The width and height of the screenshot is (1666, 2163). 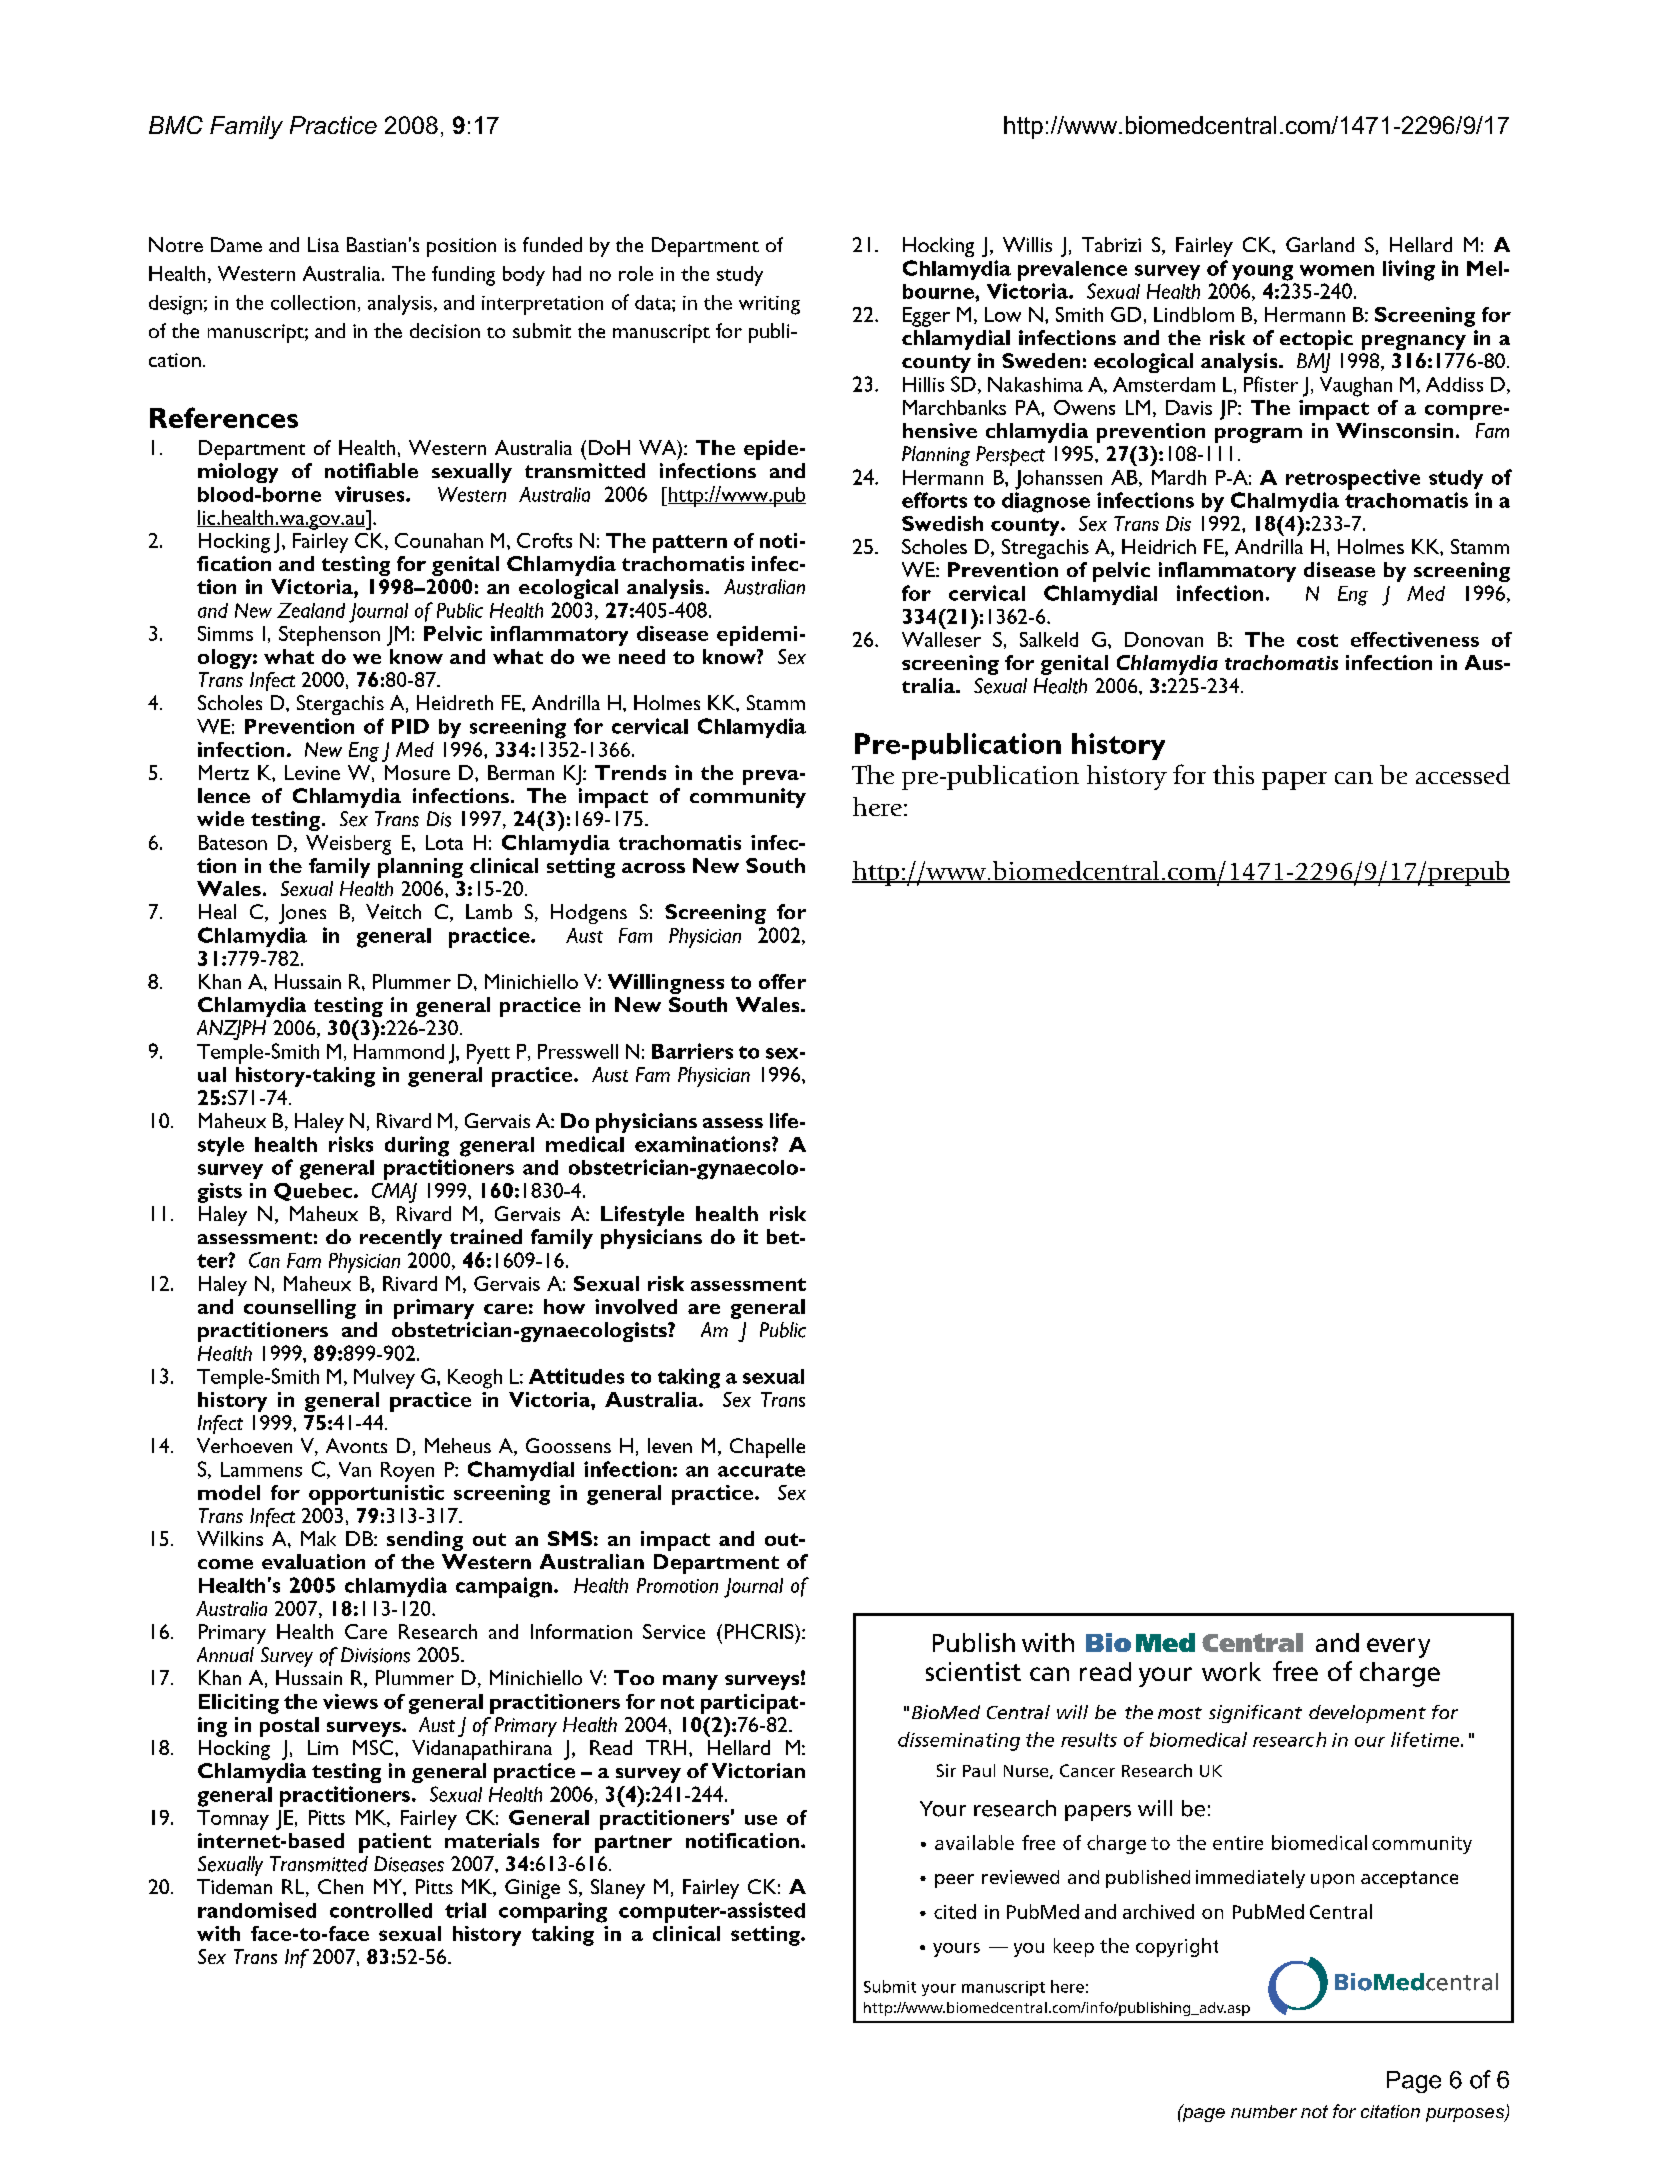 What do you see at coordinates (417, 1146) in the screenshot?
I see `during` at bounding box center [417, 1146].
